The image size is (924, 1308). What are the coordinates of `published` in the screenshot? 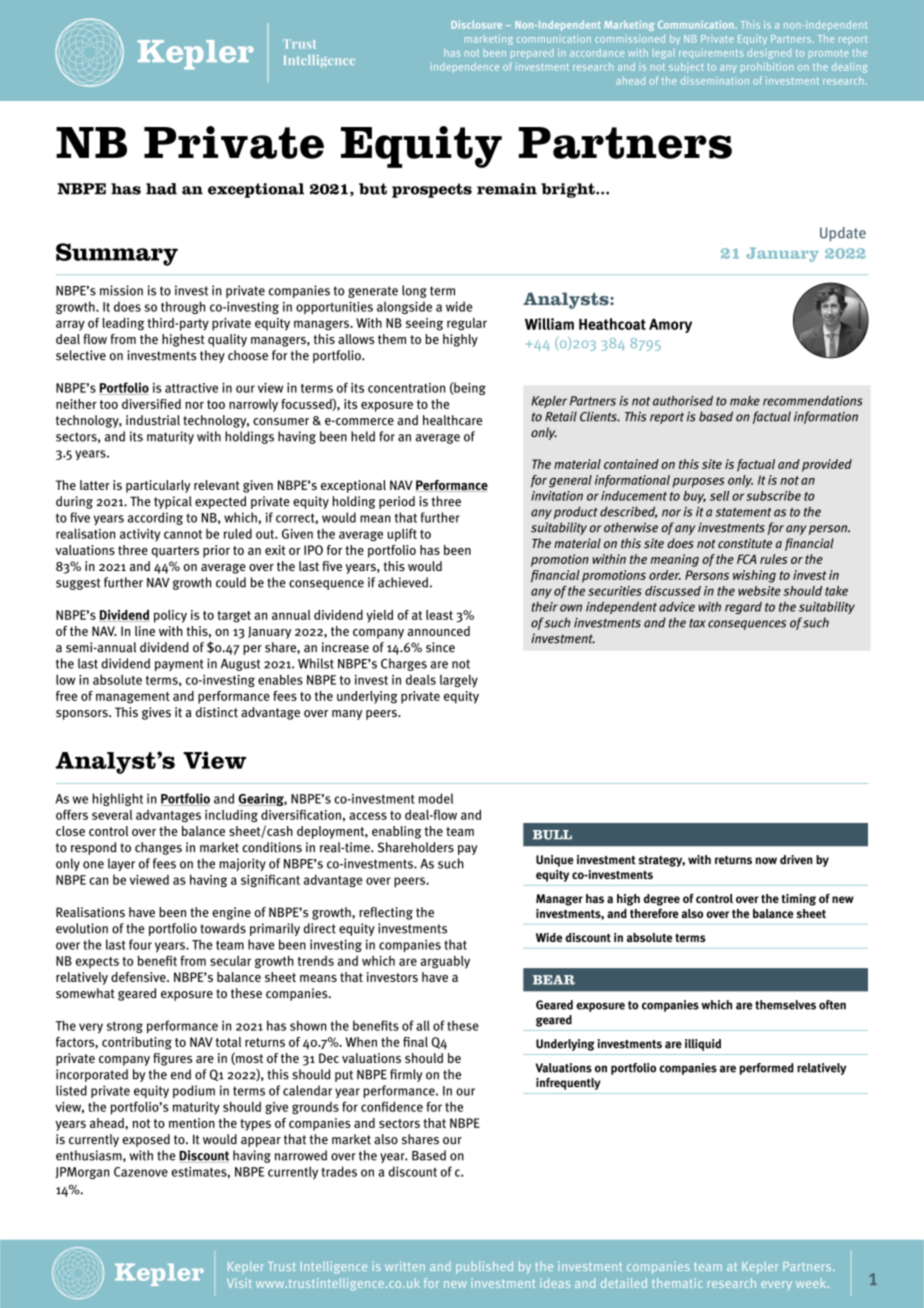 It's located at (484, 1267).
